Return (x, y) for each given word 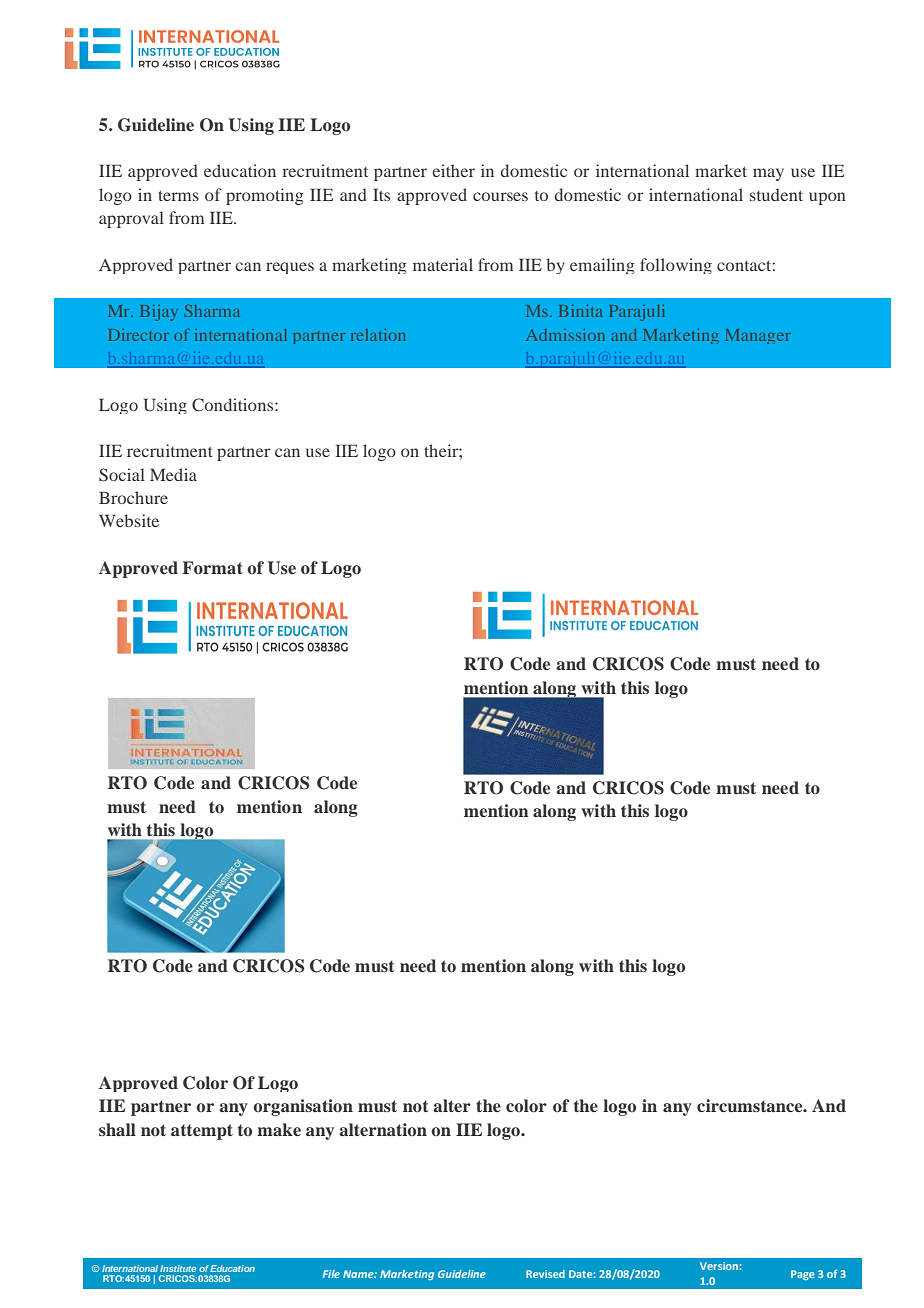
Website (129, 520)
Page (803, 1275)
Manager (758, 336)
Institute (178, 1268)
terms (178, 196)
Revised (545, 1274)
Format (212, 567)
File (331, 1274)
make (279, 1129)
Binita (581, 311)
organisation (303, 1107)
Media (173, 474)
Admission (565, 335)
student (776, 194)
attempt (202, 1132)
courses (500, 196)
